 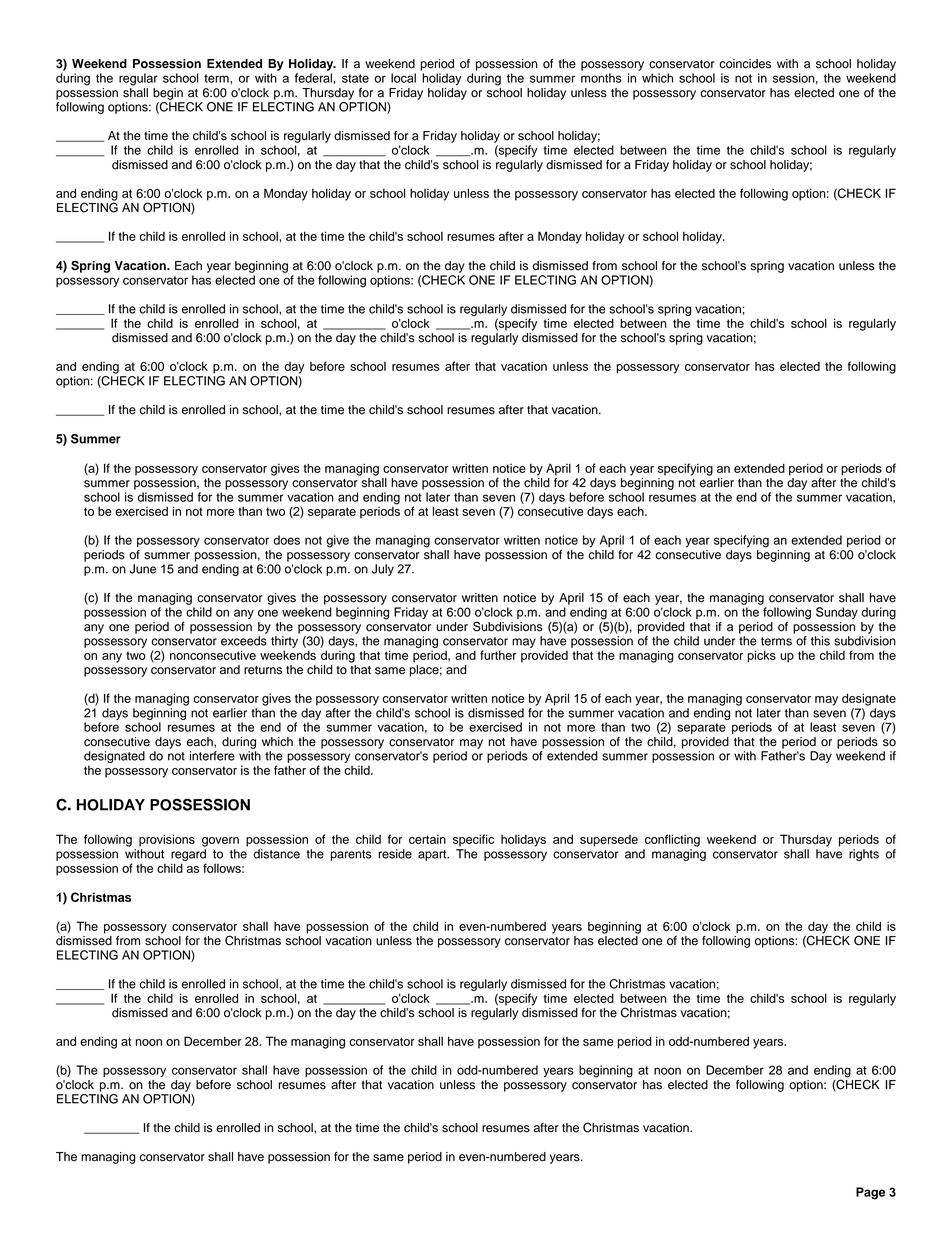 What do you see at coordinates (188, 855) in the screenshot?
I see `regard` at bounding box center [188, 855].
